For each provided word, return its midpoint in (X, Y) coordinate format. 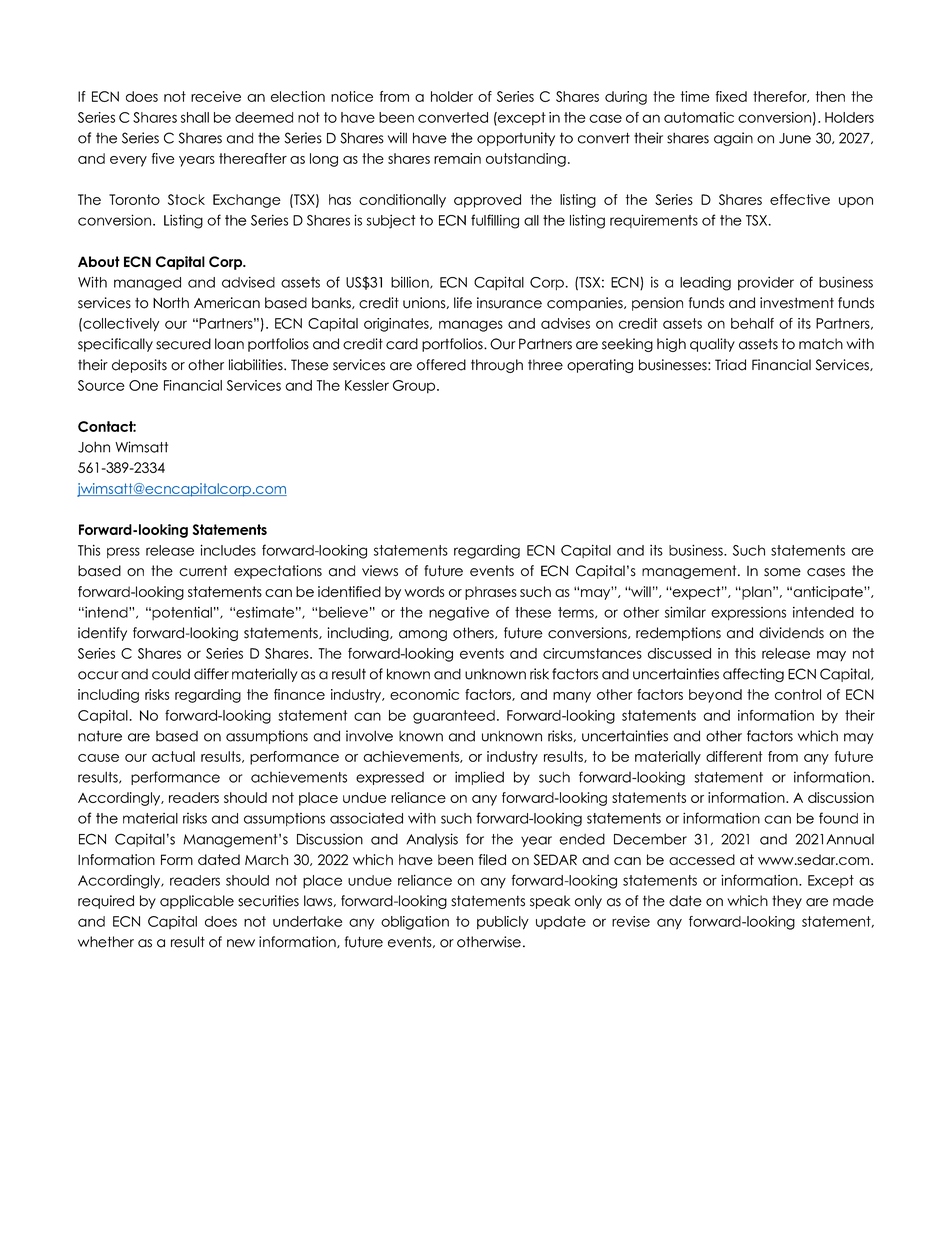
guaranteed (454, 717)
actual (173, 756)
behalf (752, 323)
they (787, 902)
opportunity (516, 139)
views (380, 571)
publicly (503, 923)
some (782, 572)
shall (195, 117)
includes (228, 550)
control (798, 694)
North (171, 303)
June (795, 138)
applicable (197, 902)
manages (471, 326)
